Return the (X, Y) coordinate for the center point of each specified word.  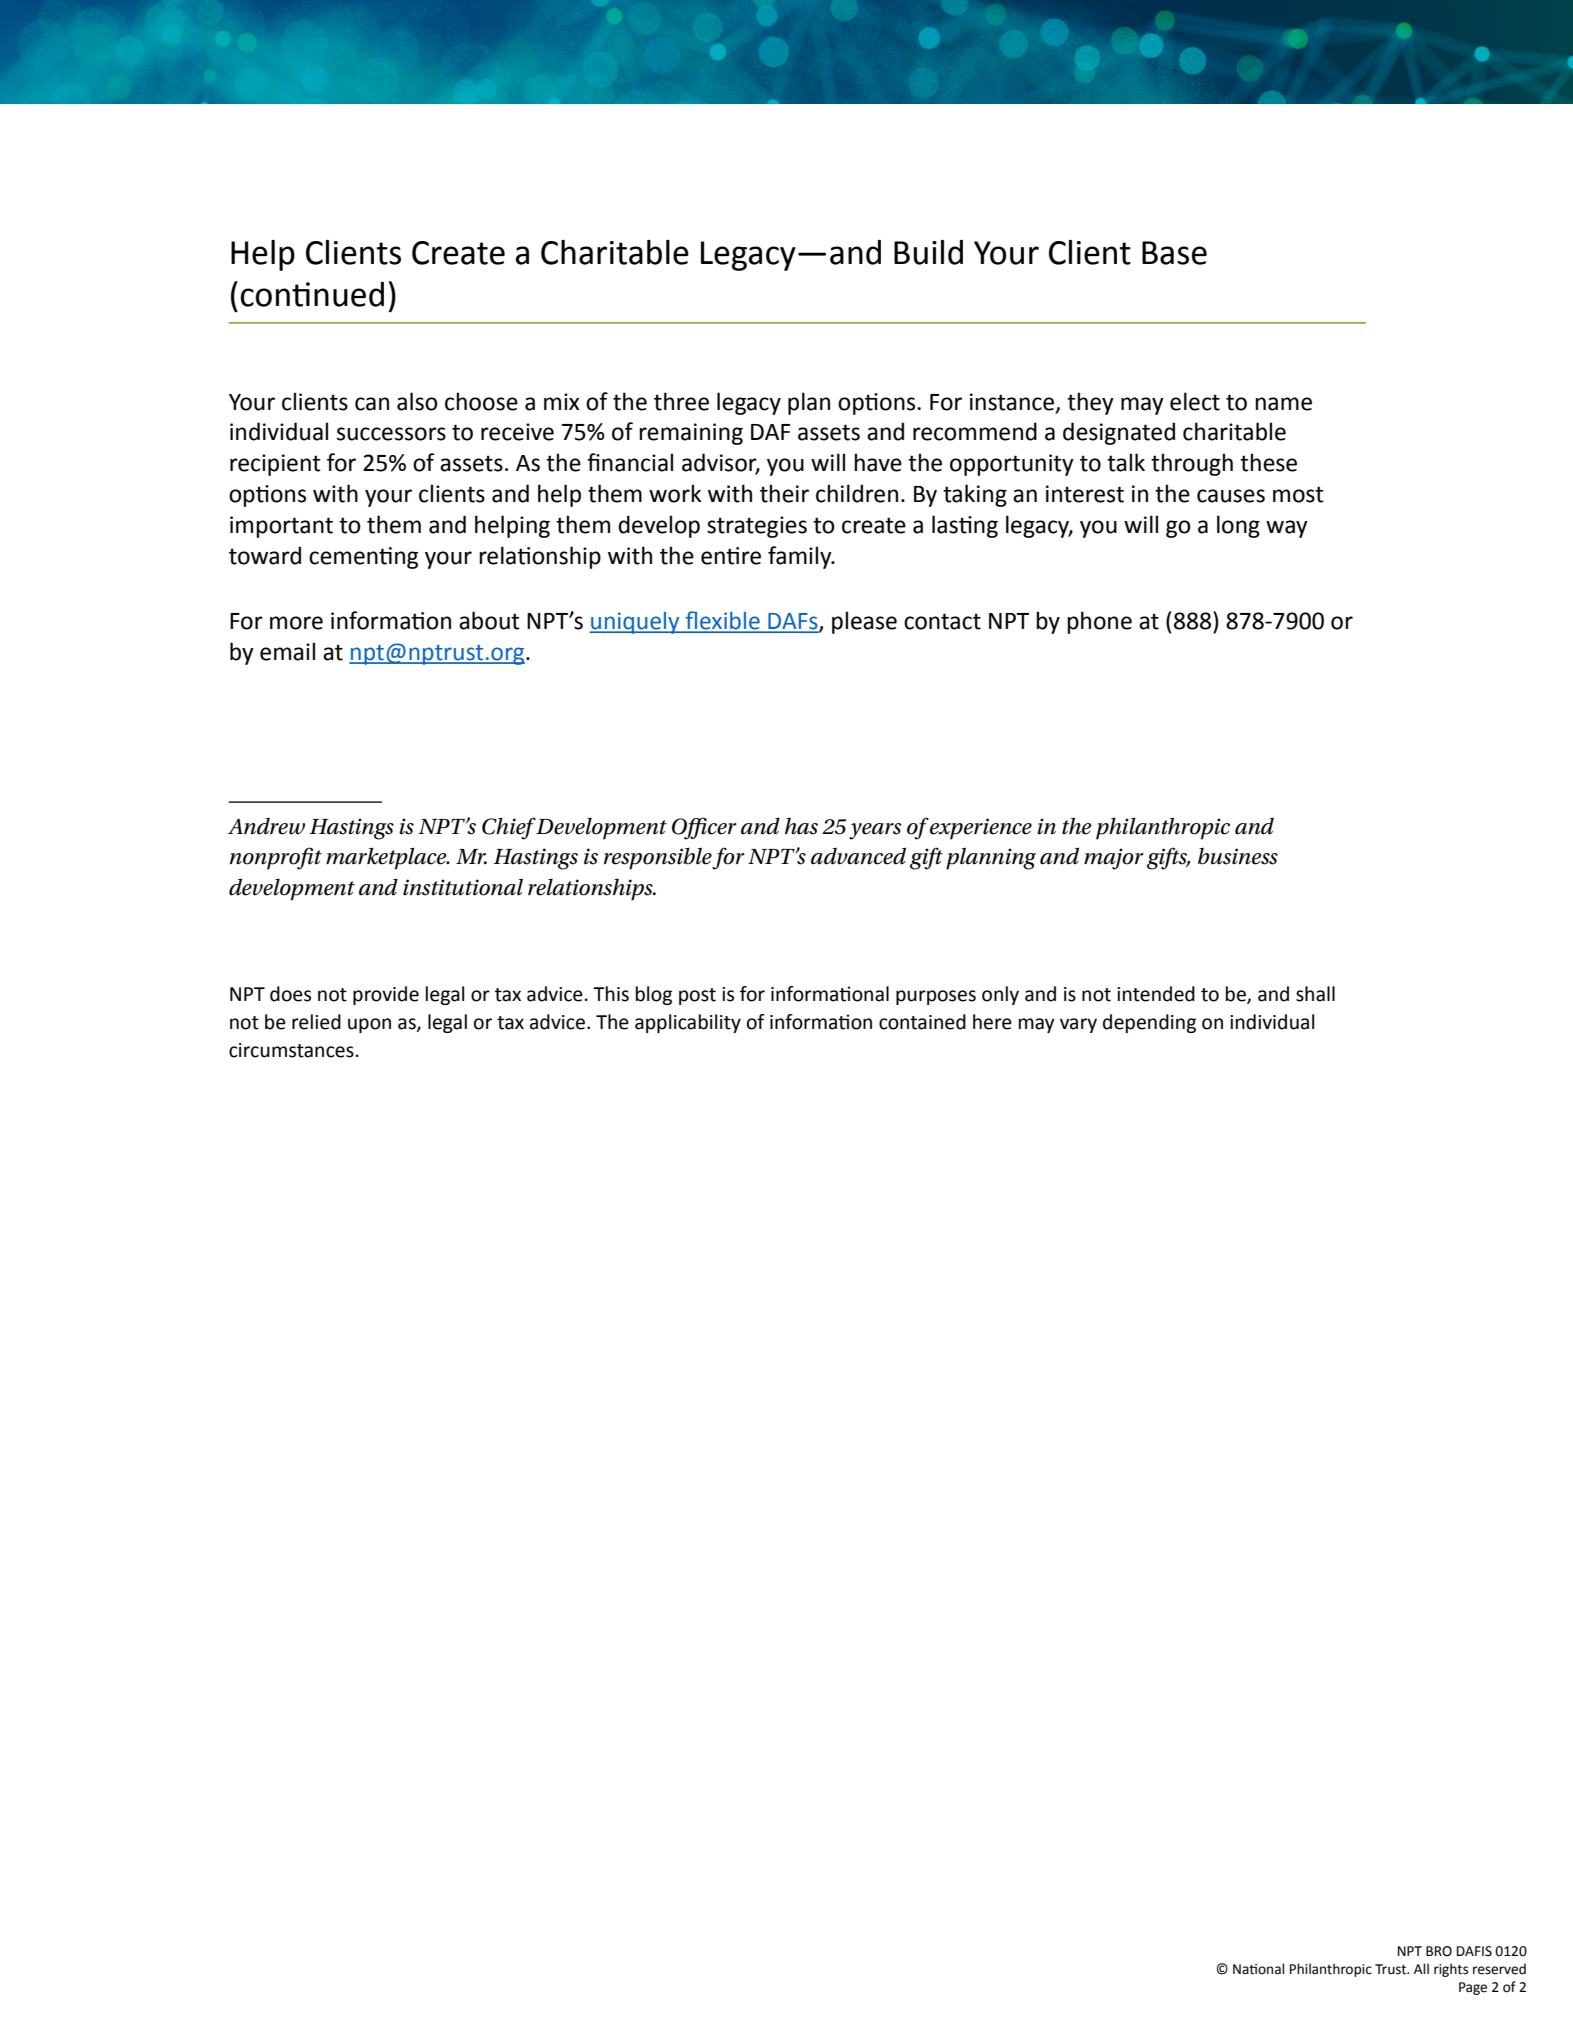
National (1258, 1969)
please (864, 622)
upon (369, 1025)
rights (1451, 1970)
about (489, 620)
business (1238, 856)
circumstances (291, 1050)
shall (1315, 994)
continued (312, 294)
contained (922, 1022)
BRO (1439, 1951)
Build (928, 252)
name (1283, 404)
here (992, 1022)
